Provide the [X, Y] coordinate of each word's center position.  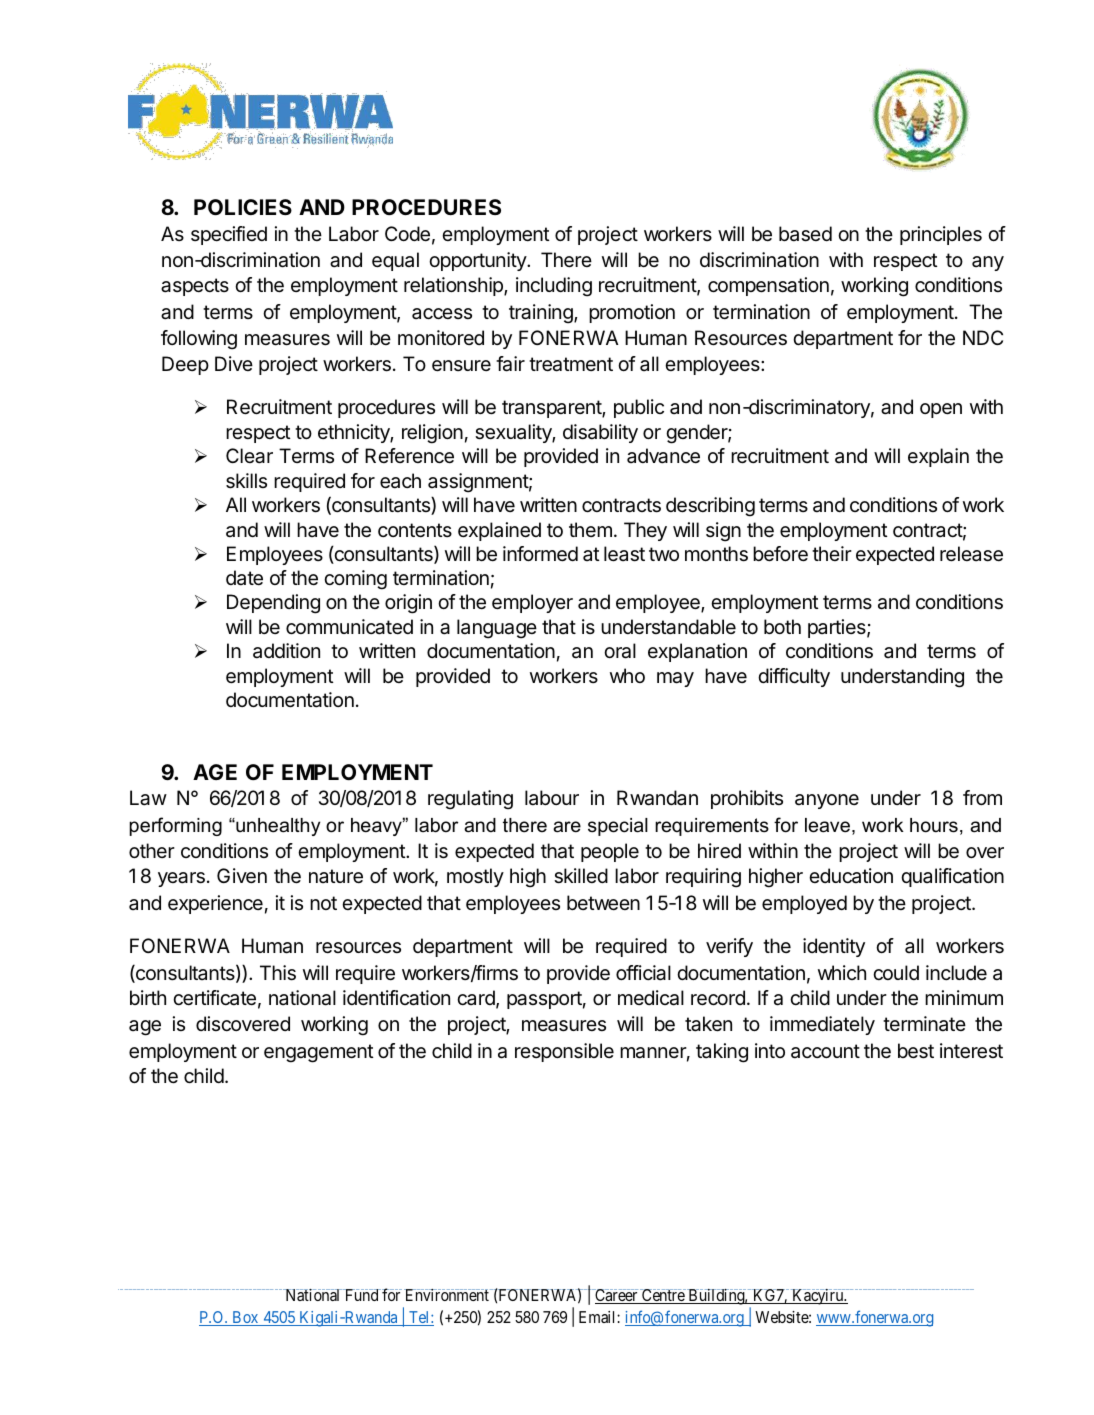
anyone [827, 801]
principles [941, 235]
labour [552, 798]
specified [229, 235]
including [554, 287]
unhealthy [277, 827]
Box [245, 1318]
